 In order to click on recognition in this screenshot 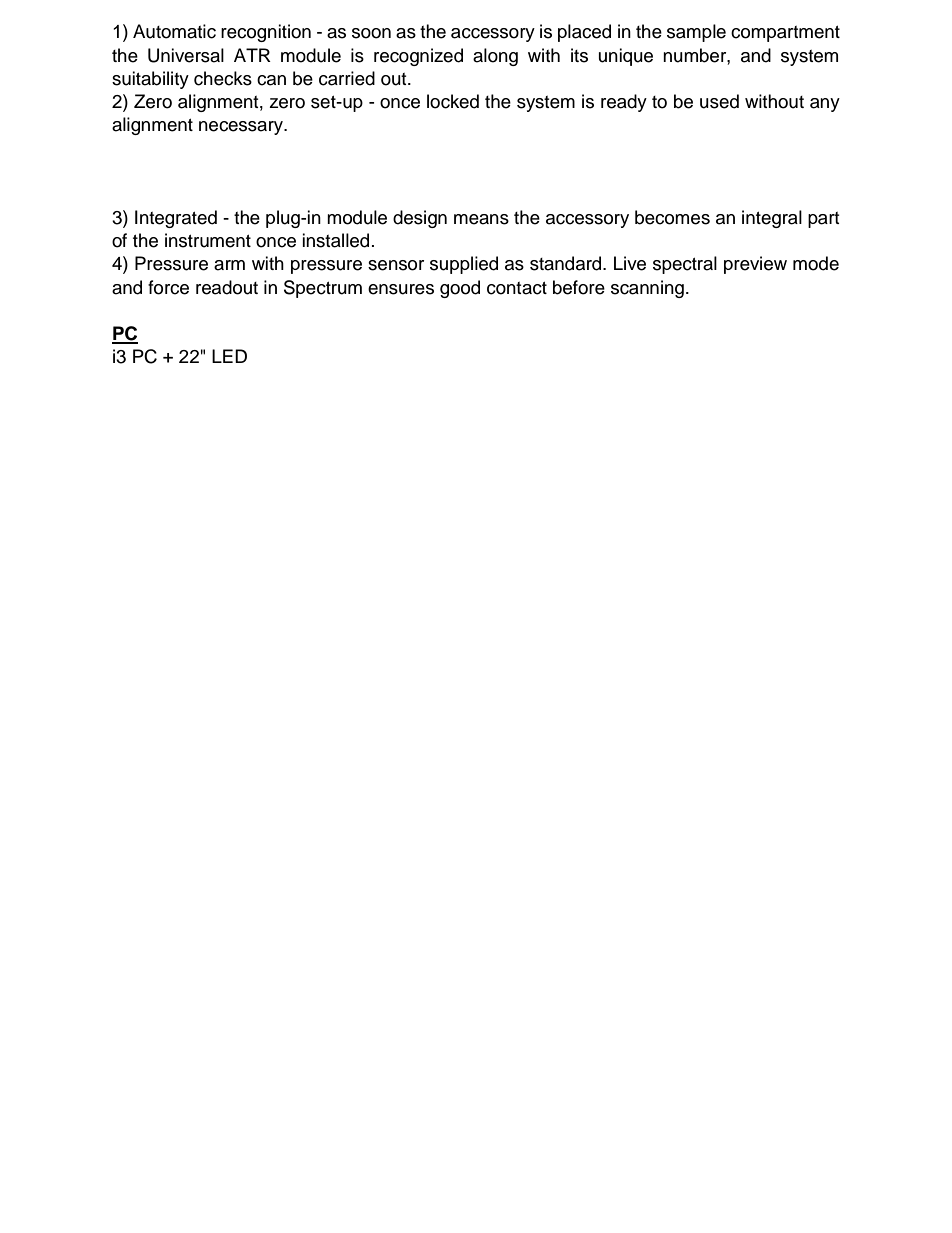, I will do `click(266, 33)`.
